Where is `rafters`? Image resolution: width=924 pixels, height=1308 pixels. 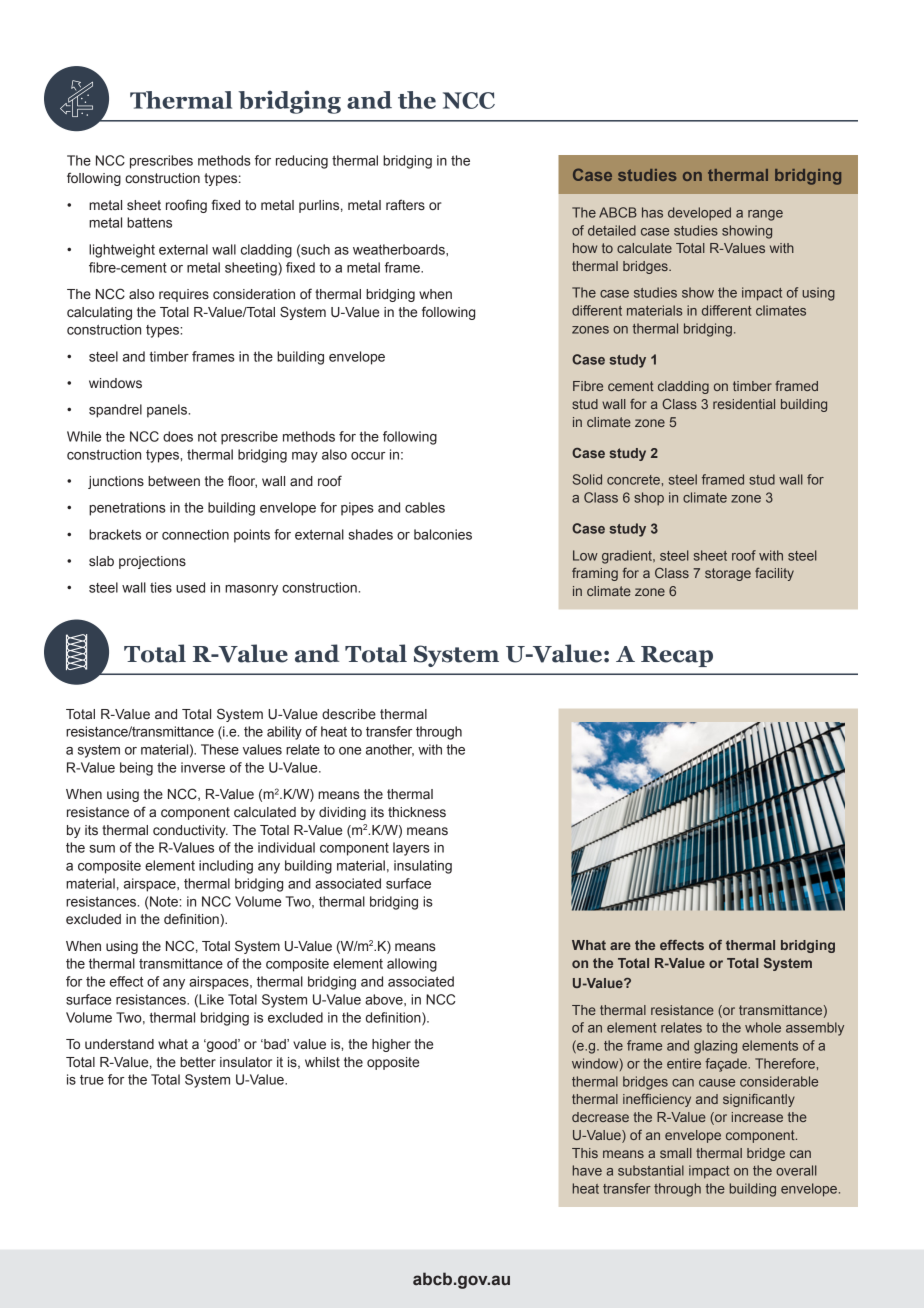
rafters is located at coordinates (405, 205).
